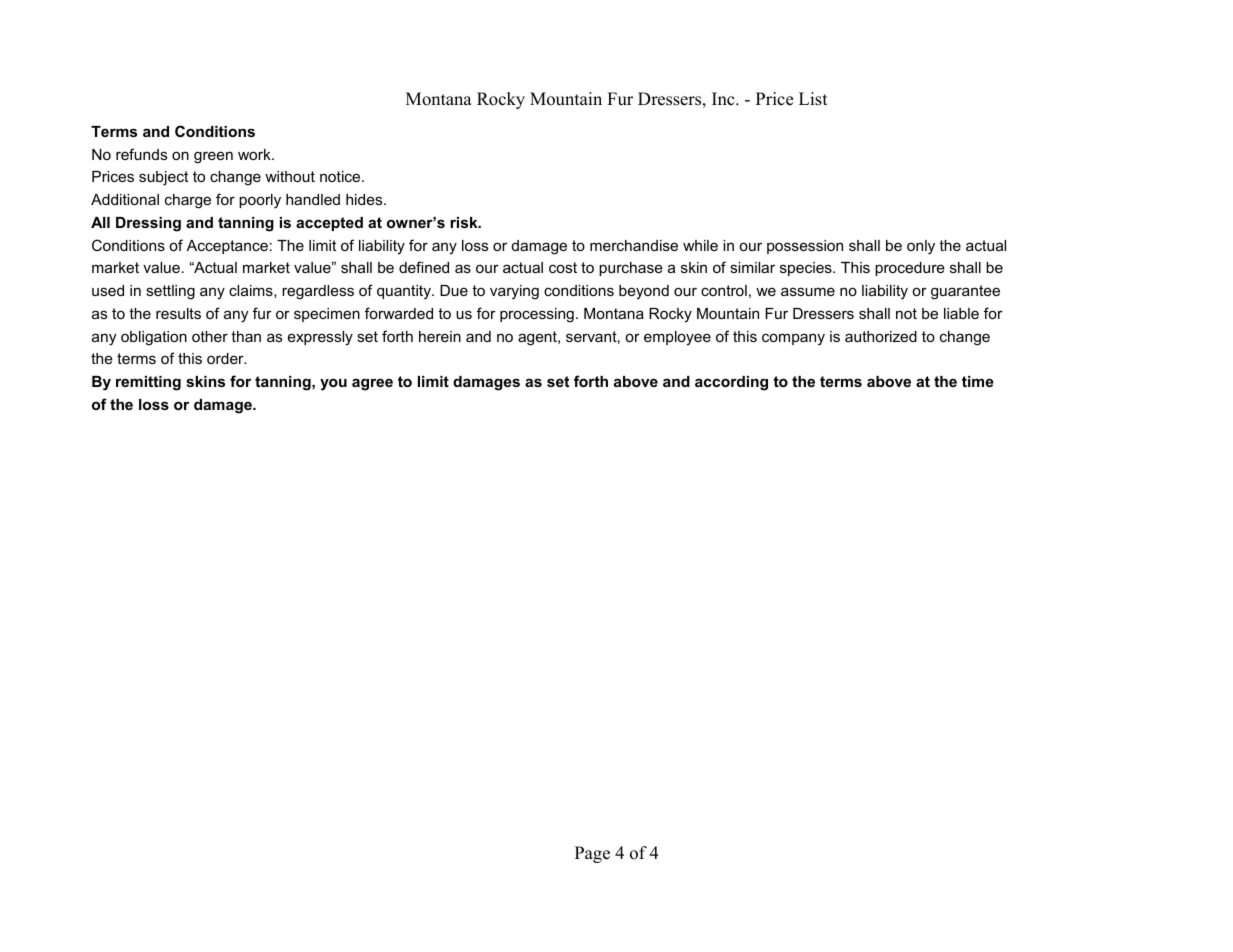 The width and height of the document is (1233, 952). I want to click on varying, so click(514, 292).
